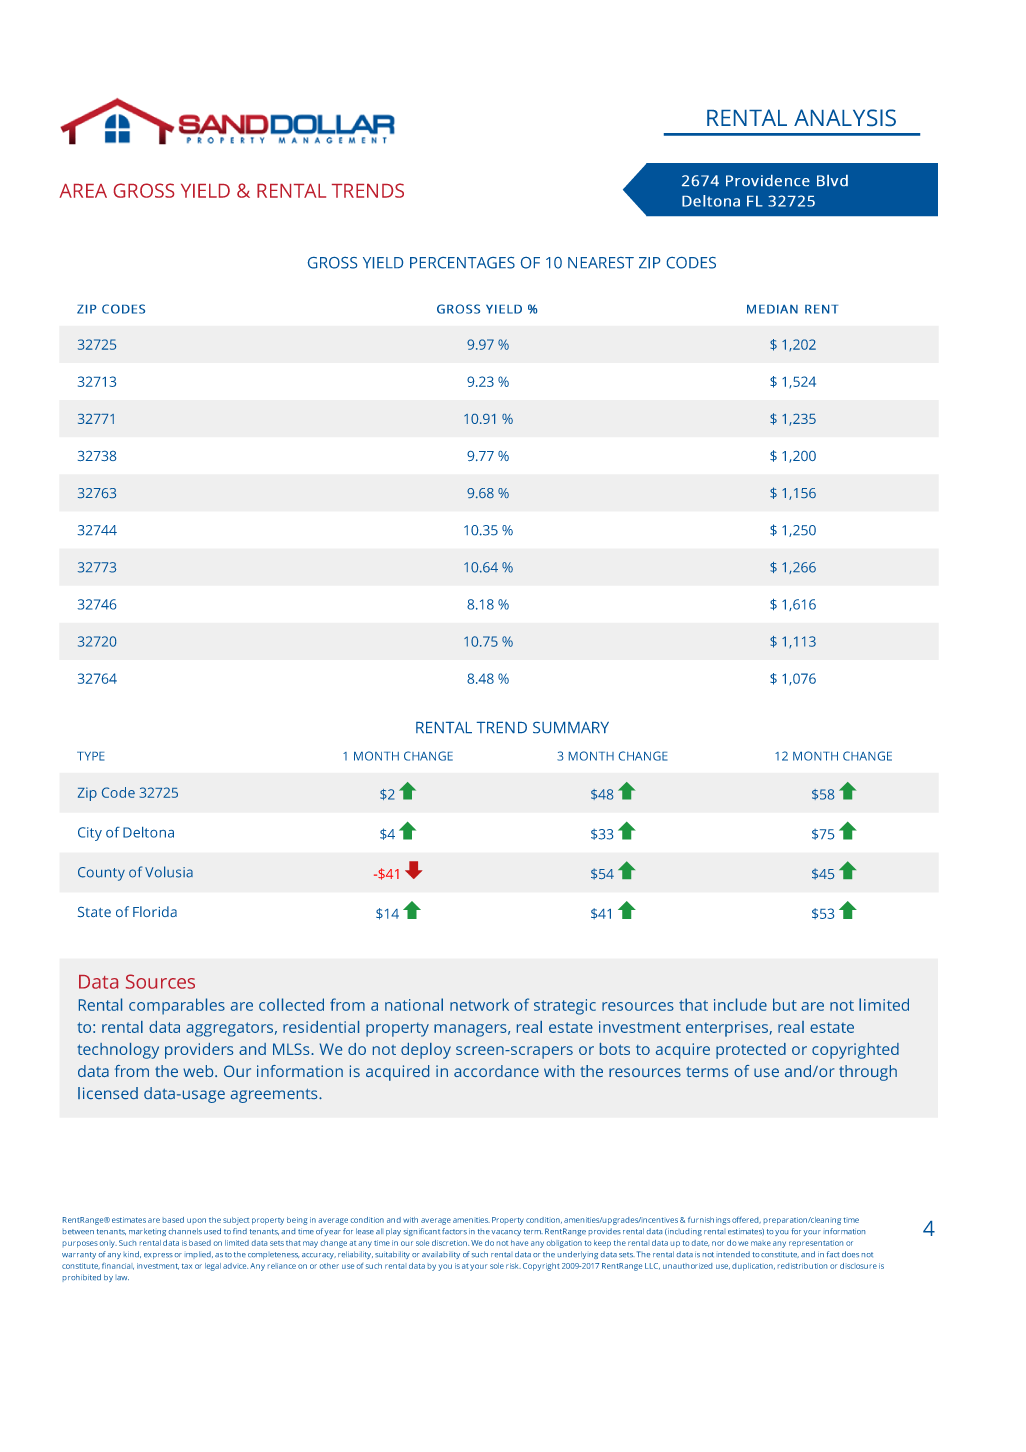 The height and width of the screenshot is (1452, 1026). Describe the element at coordinates (90, 756) in the screenshot. I see `TYPE` at that location.
